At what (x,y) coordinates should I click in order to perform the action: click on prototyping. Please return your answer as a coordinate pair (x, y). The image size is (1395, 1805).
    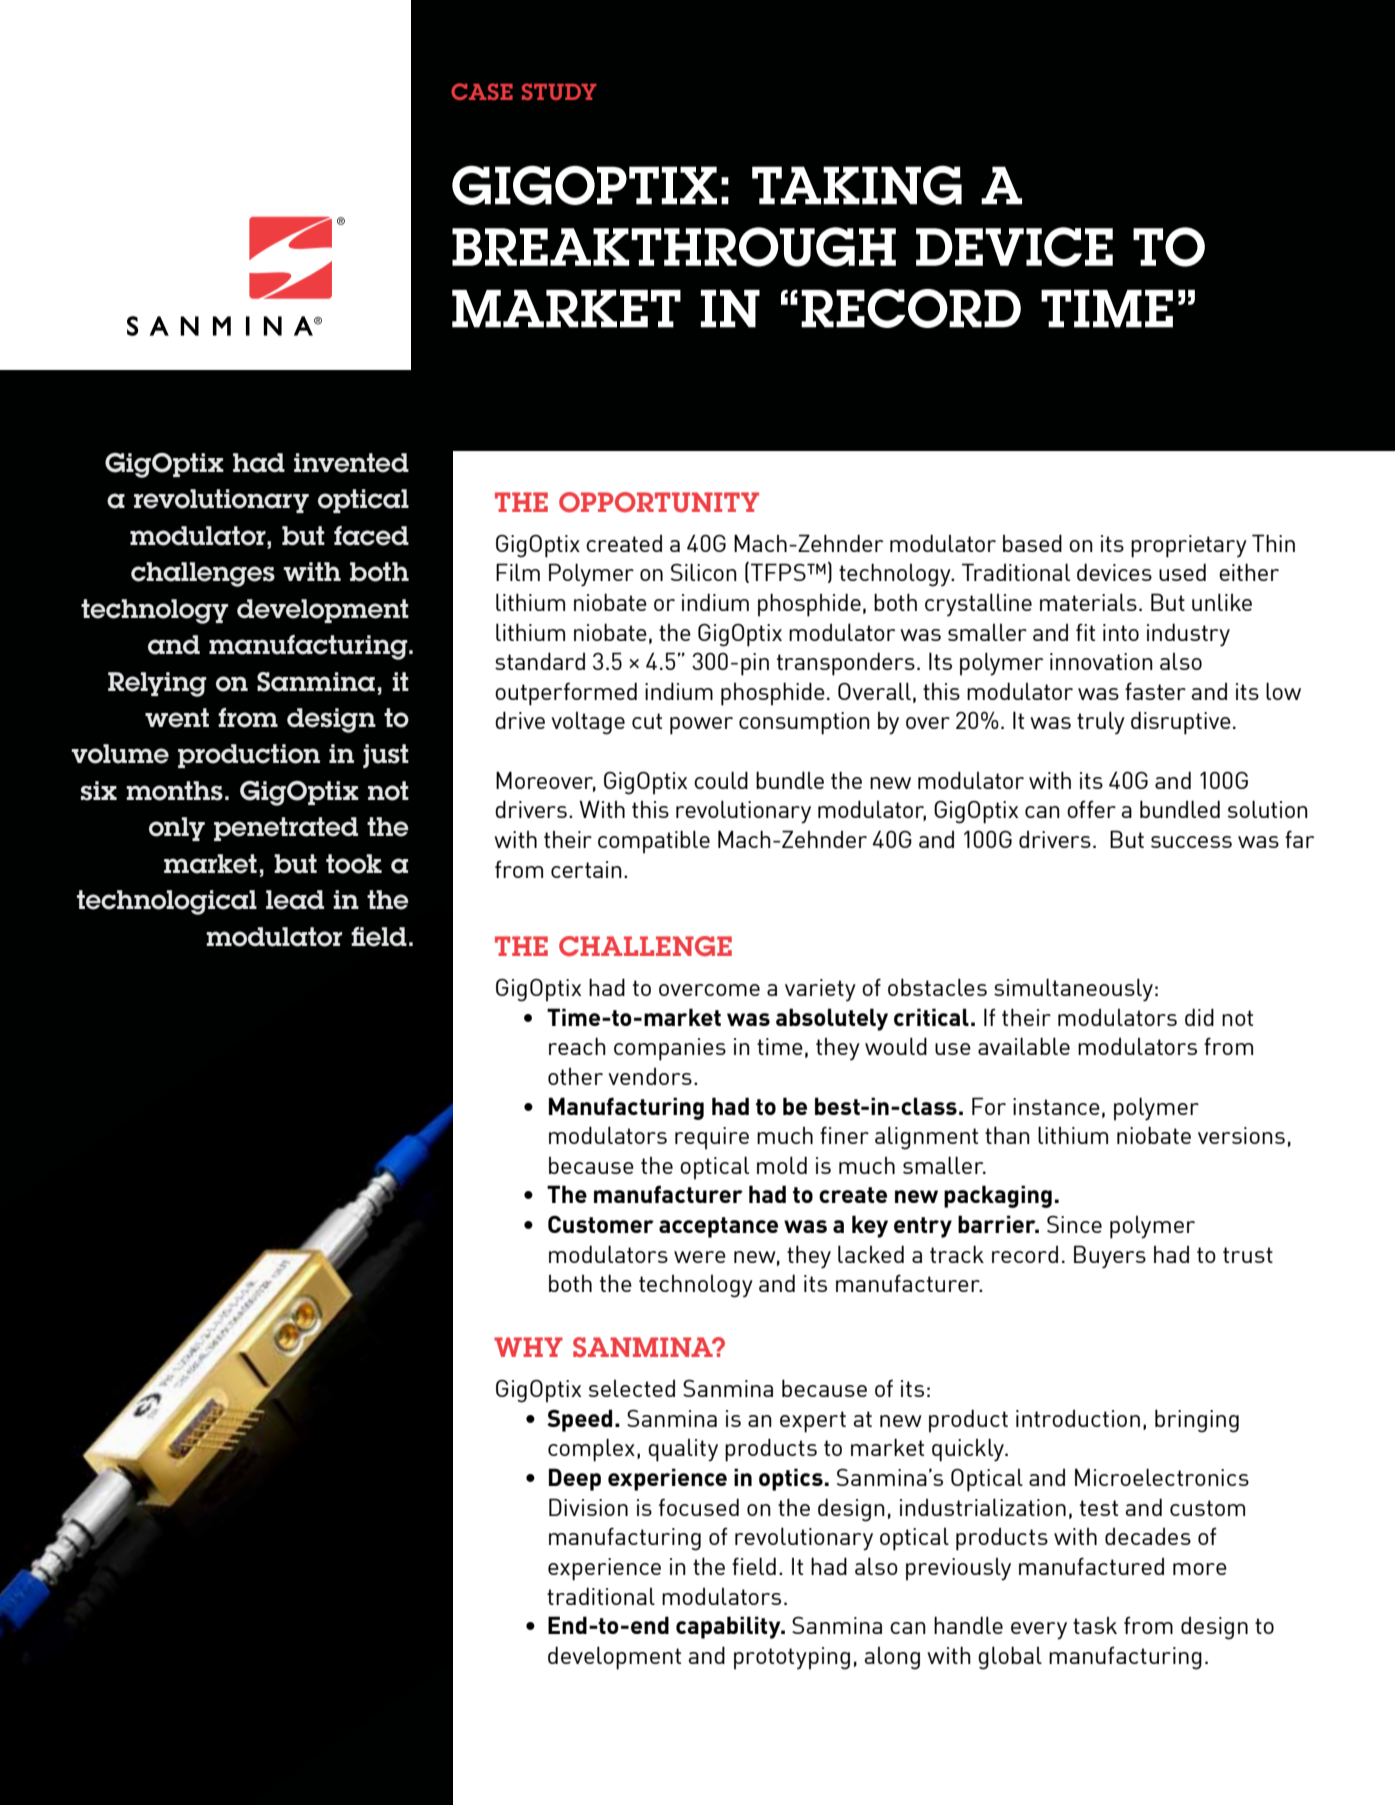
    Looking at the image, I should click on (792, 1658).
